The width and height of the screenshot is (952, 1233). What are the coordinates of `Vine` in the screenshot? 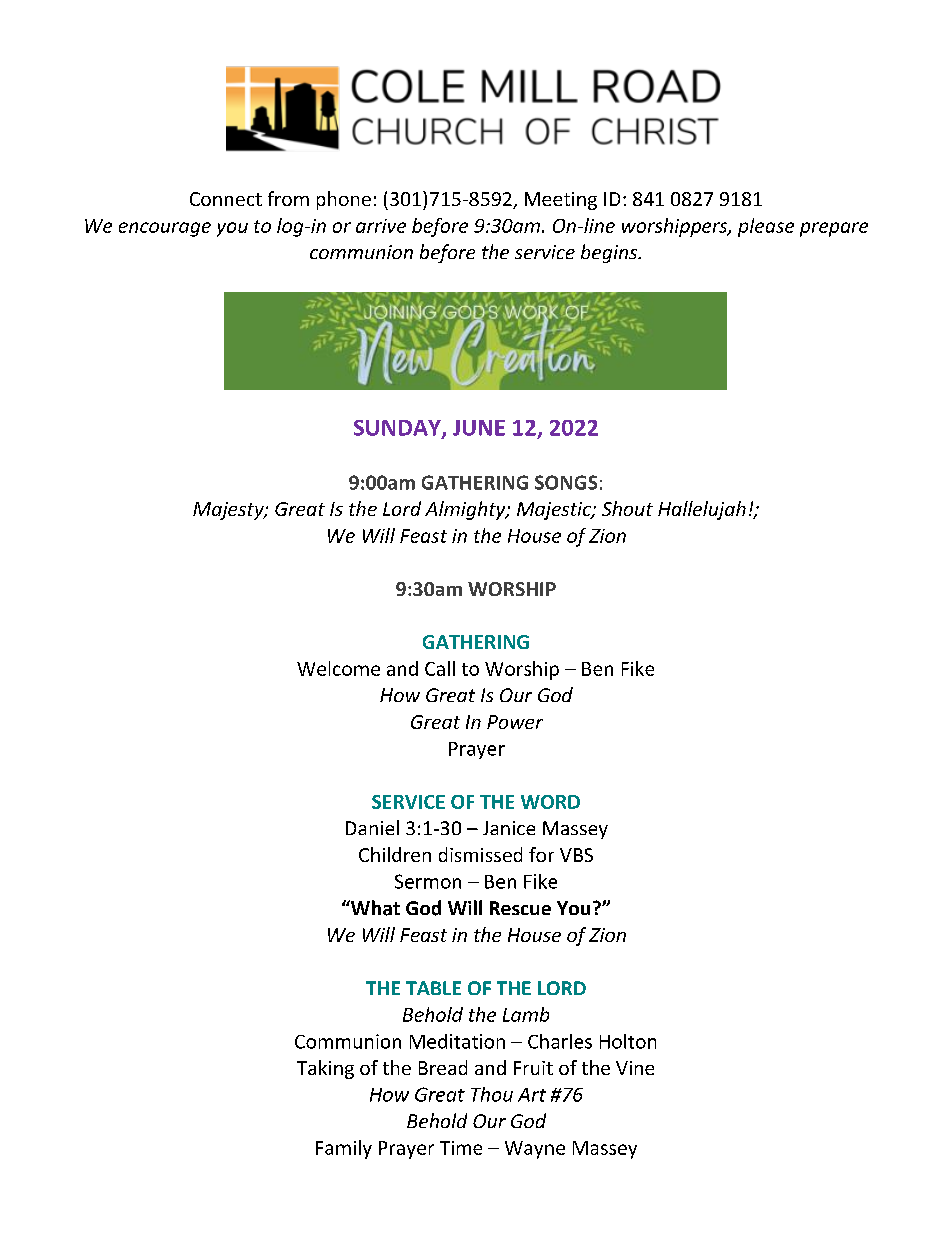 It's located at (635, 1068).
